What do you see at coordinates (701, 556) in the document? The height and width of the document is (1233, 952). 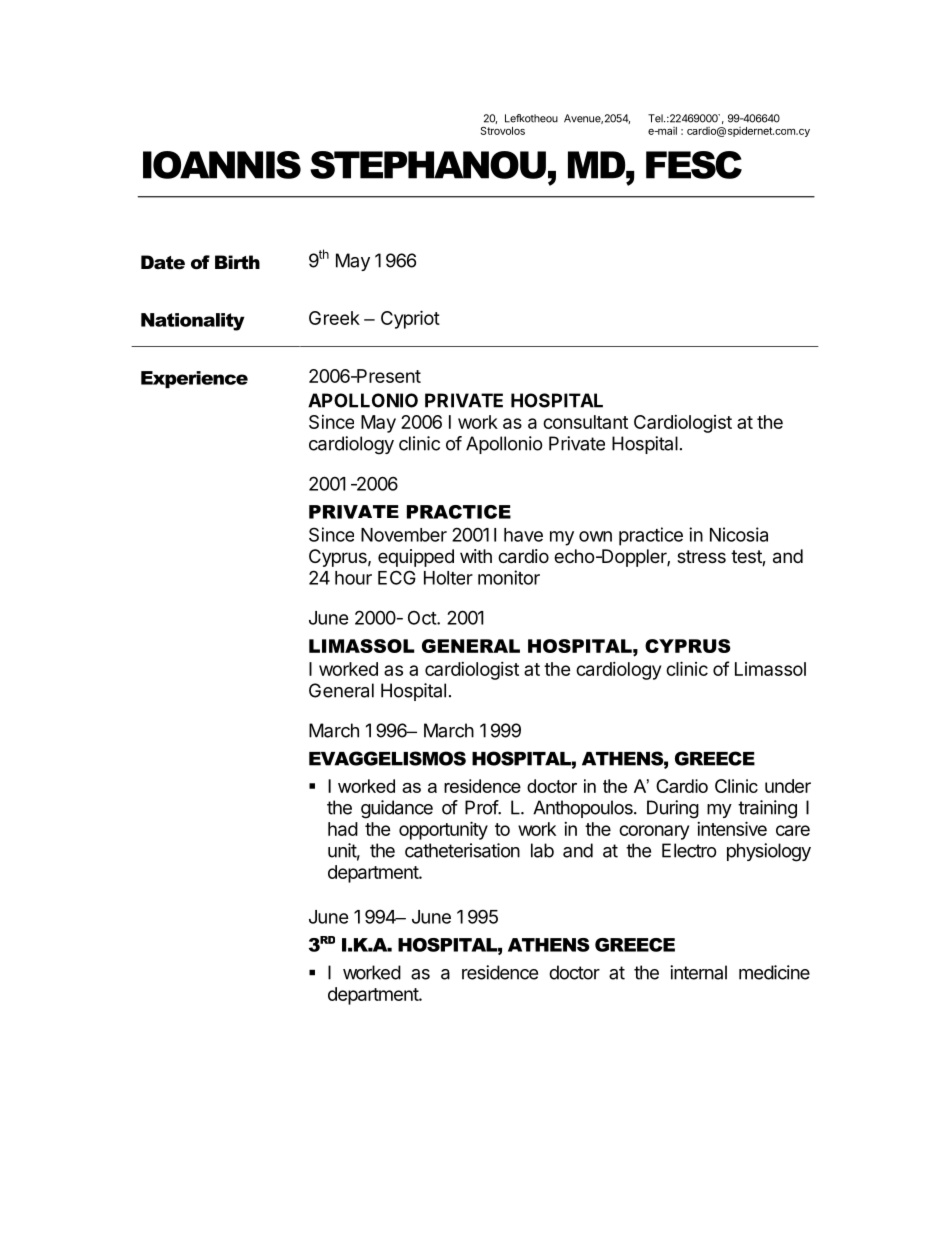 I see `stress` at bounding box center [701, 556].
